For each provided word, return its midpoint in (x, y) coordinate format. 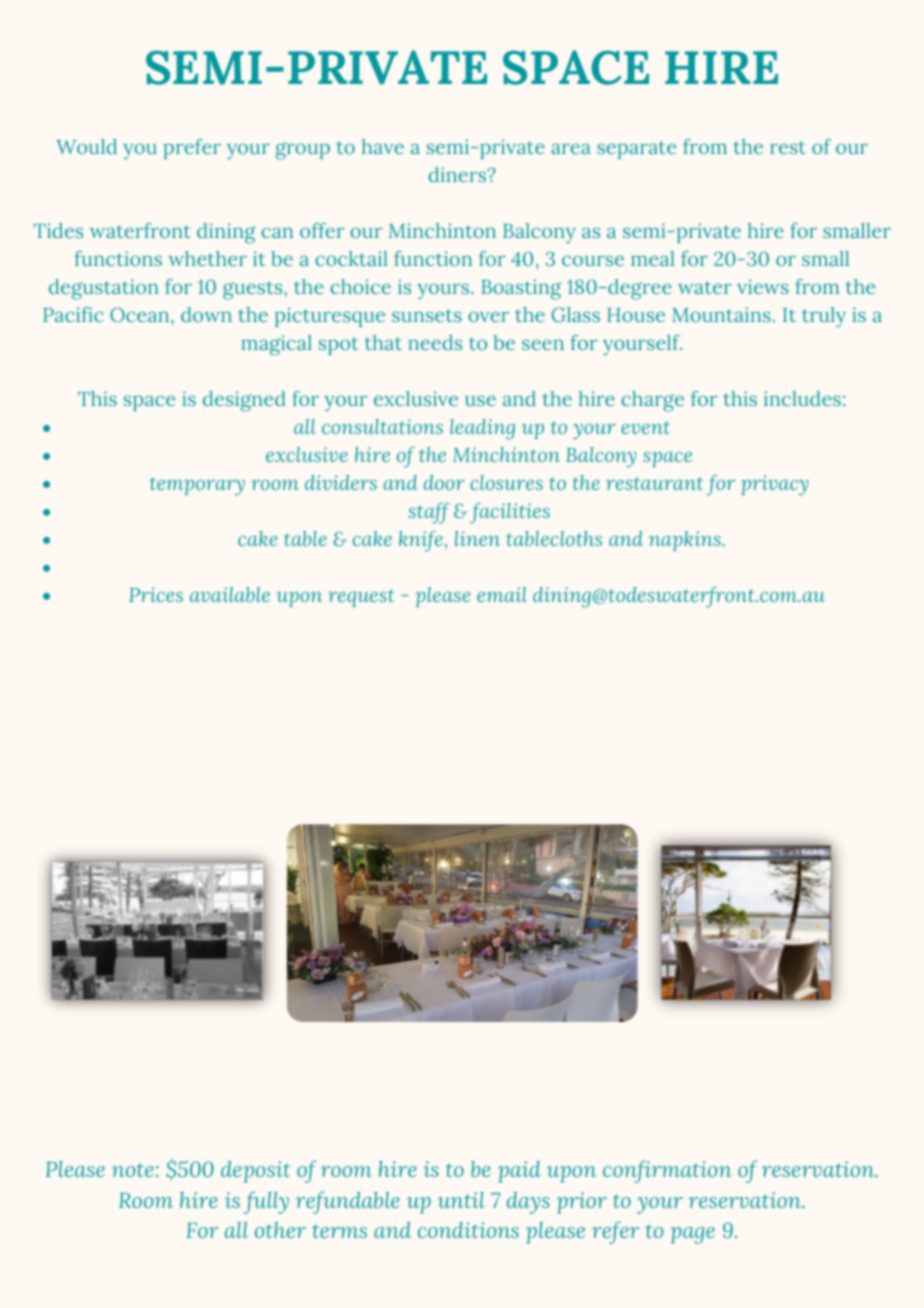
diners (458, 174)
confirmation (667, 1171)
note (133, 1170)
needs (435, 342)
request (361, 598)
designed (244, 401)
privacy (775, 485)
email (502, 594)
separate (636, 150)
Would (86, 146)
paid (519, 1172)
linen (477, 538)
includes (802, 398)
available (230, 594)
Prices (156, 594)
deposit (256, 1171)
